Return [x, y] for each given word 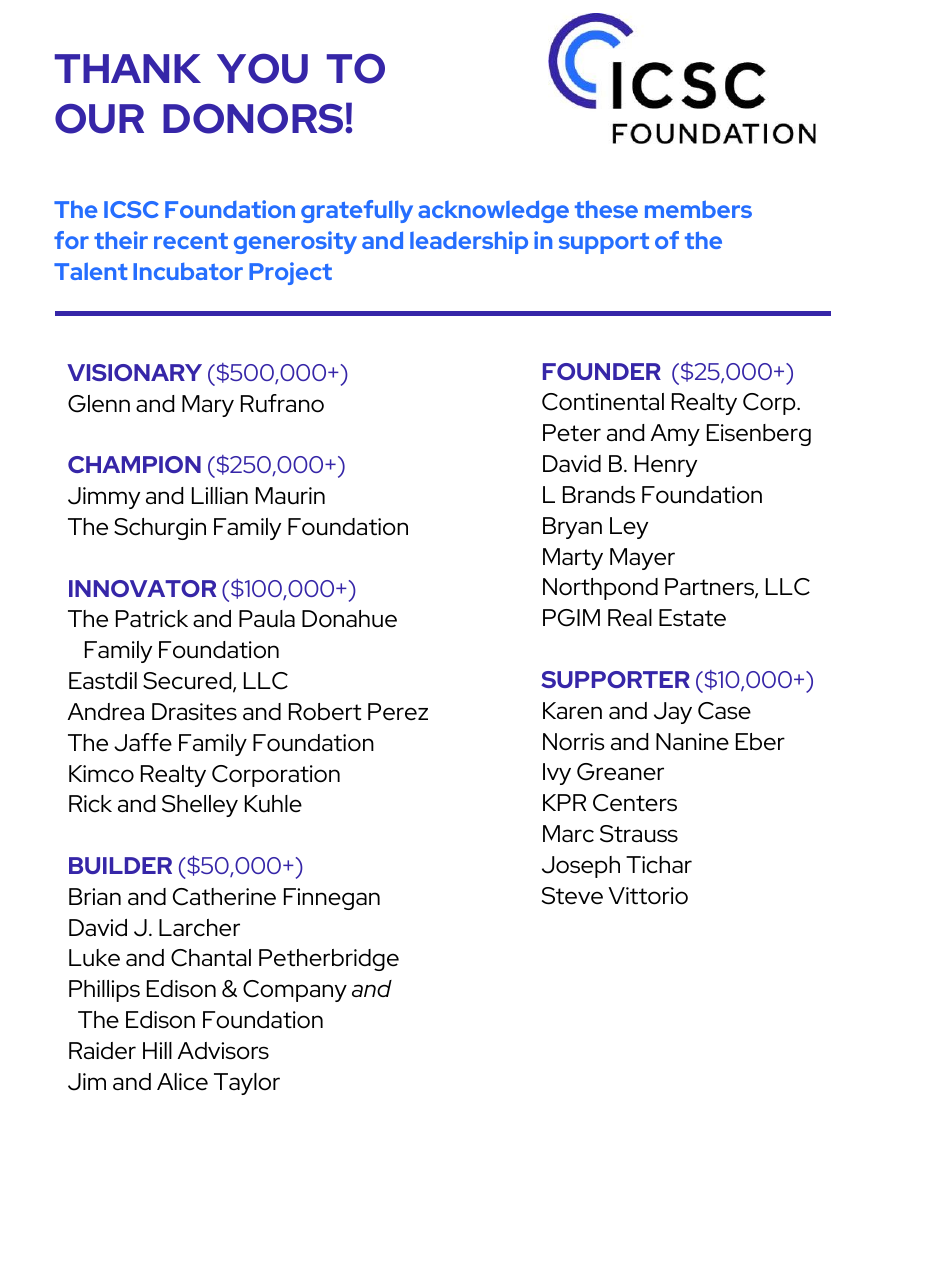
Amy [675, 435]
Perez [398, 712]
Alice [182, 1082]
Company [295, 991]
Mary [208, 406]
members [698, 209]
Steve [572, 896]
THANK [128, 68]
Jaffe [143, 742]
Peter [572, 433]
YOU [262, 69]
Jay [673, 713]
